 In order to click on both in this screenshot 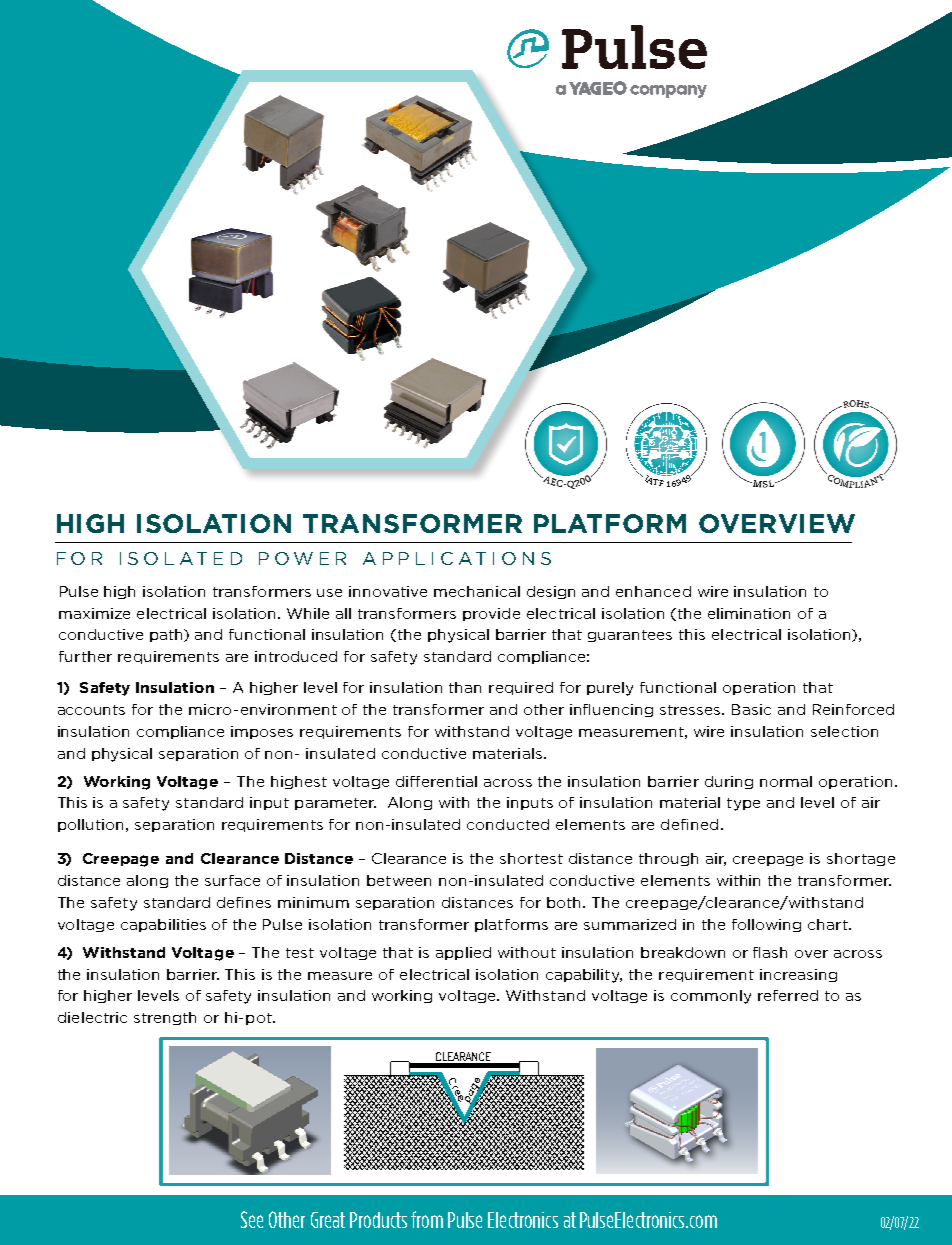, I will do `click(565, 902)`.
